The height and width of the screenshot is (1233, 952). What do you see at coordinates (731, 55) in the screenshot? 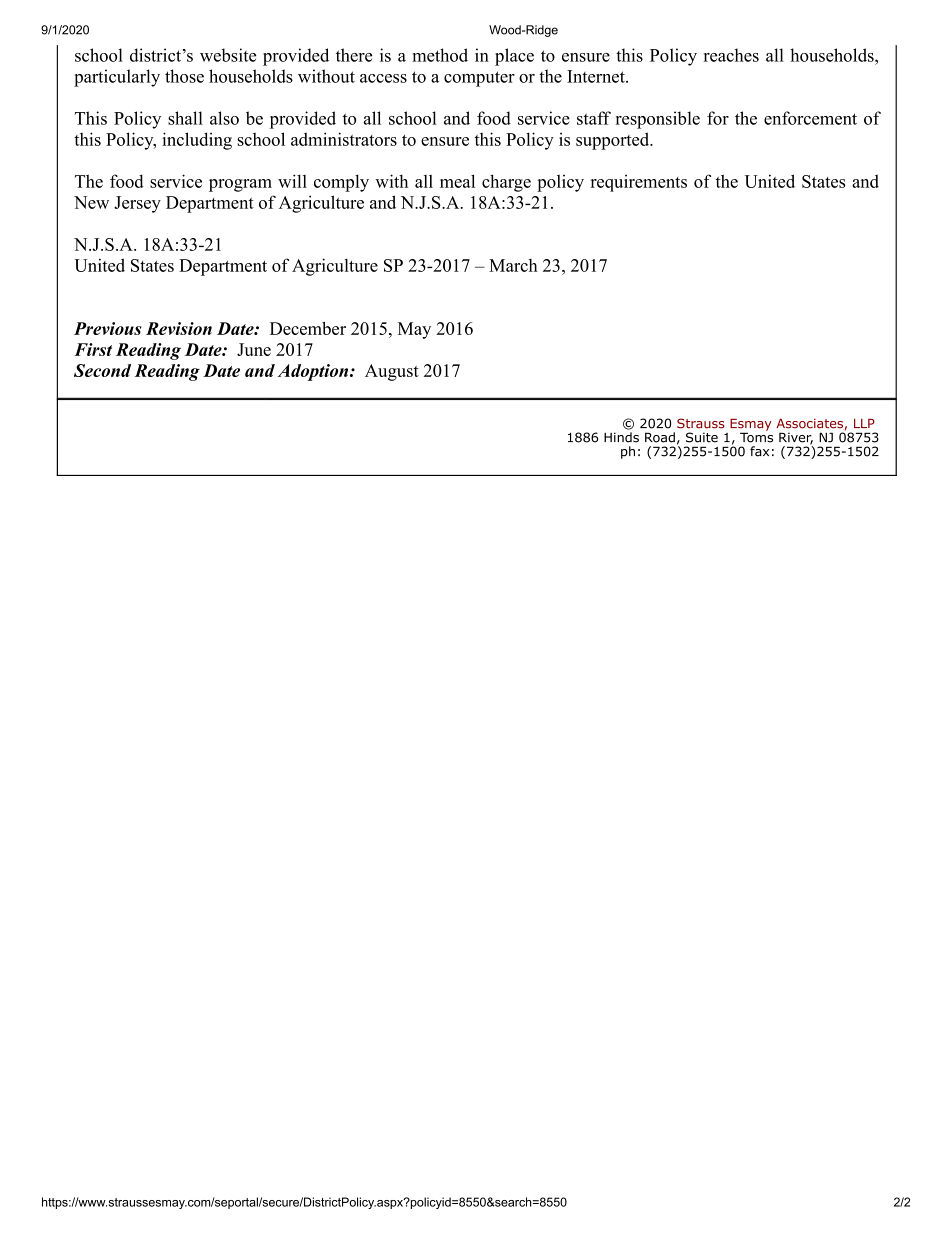
I see `reaches` at bounding box center [731, 55].
